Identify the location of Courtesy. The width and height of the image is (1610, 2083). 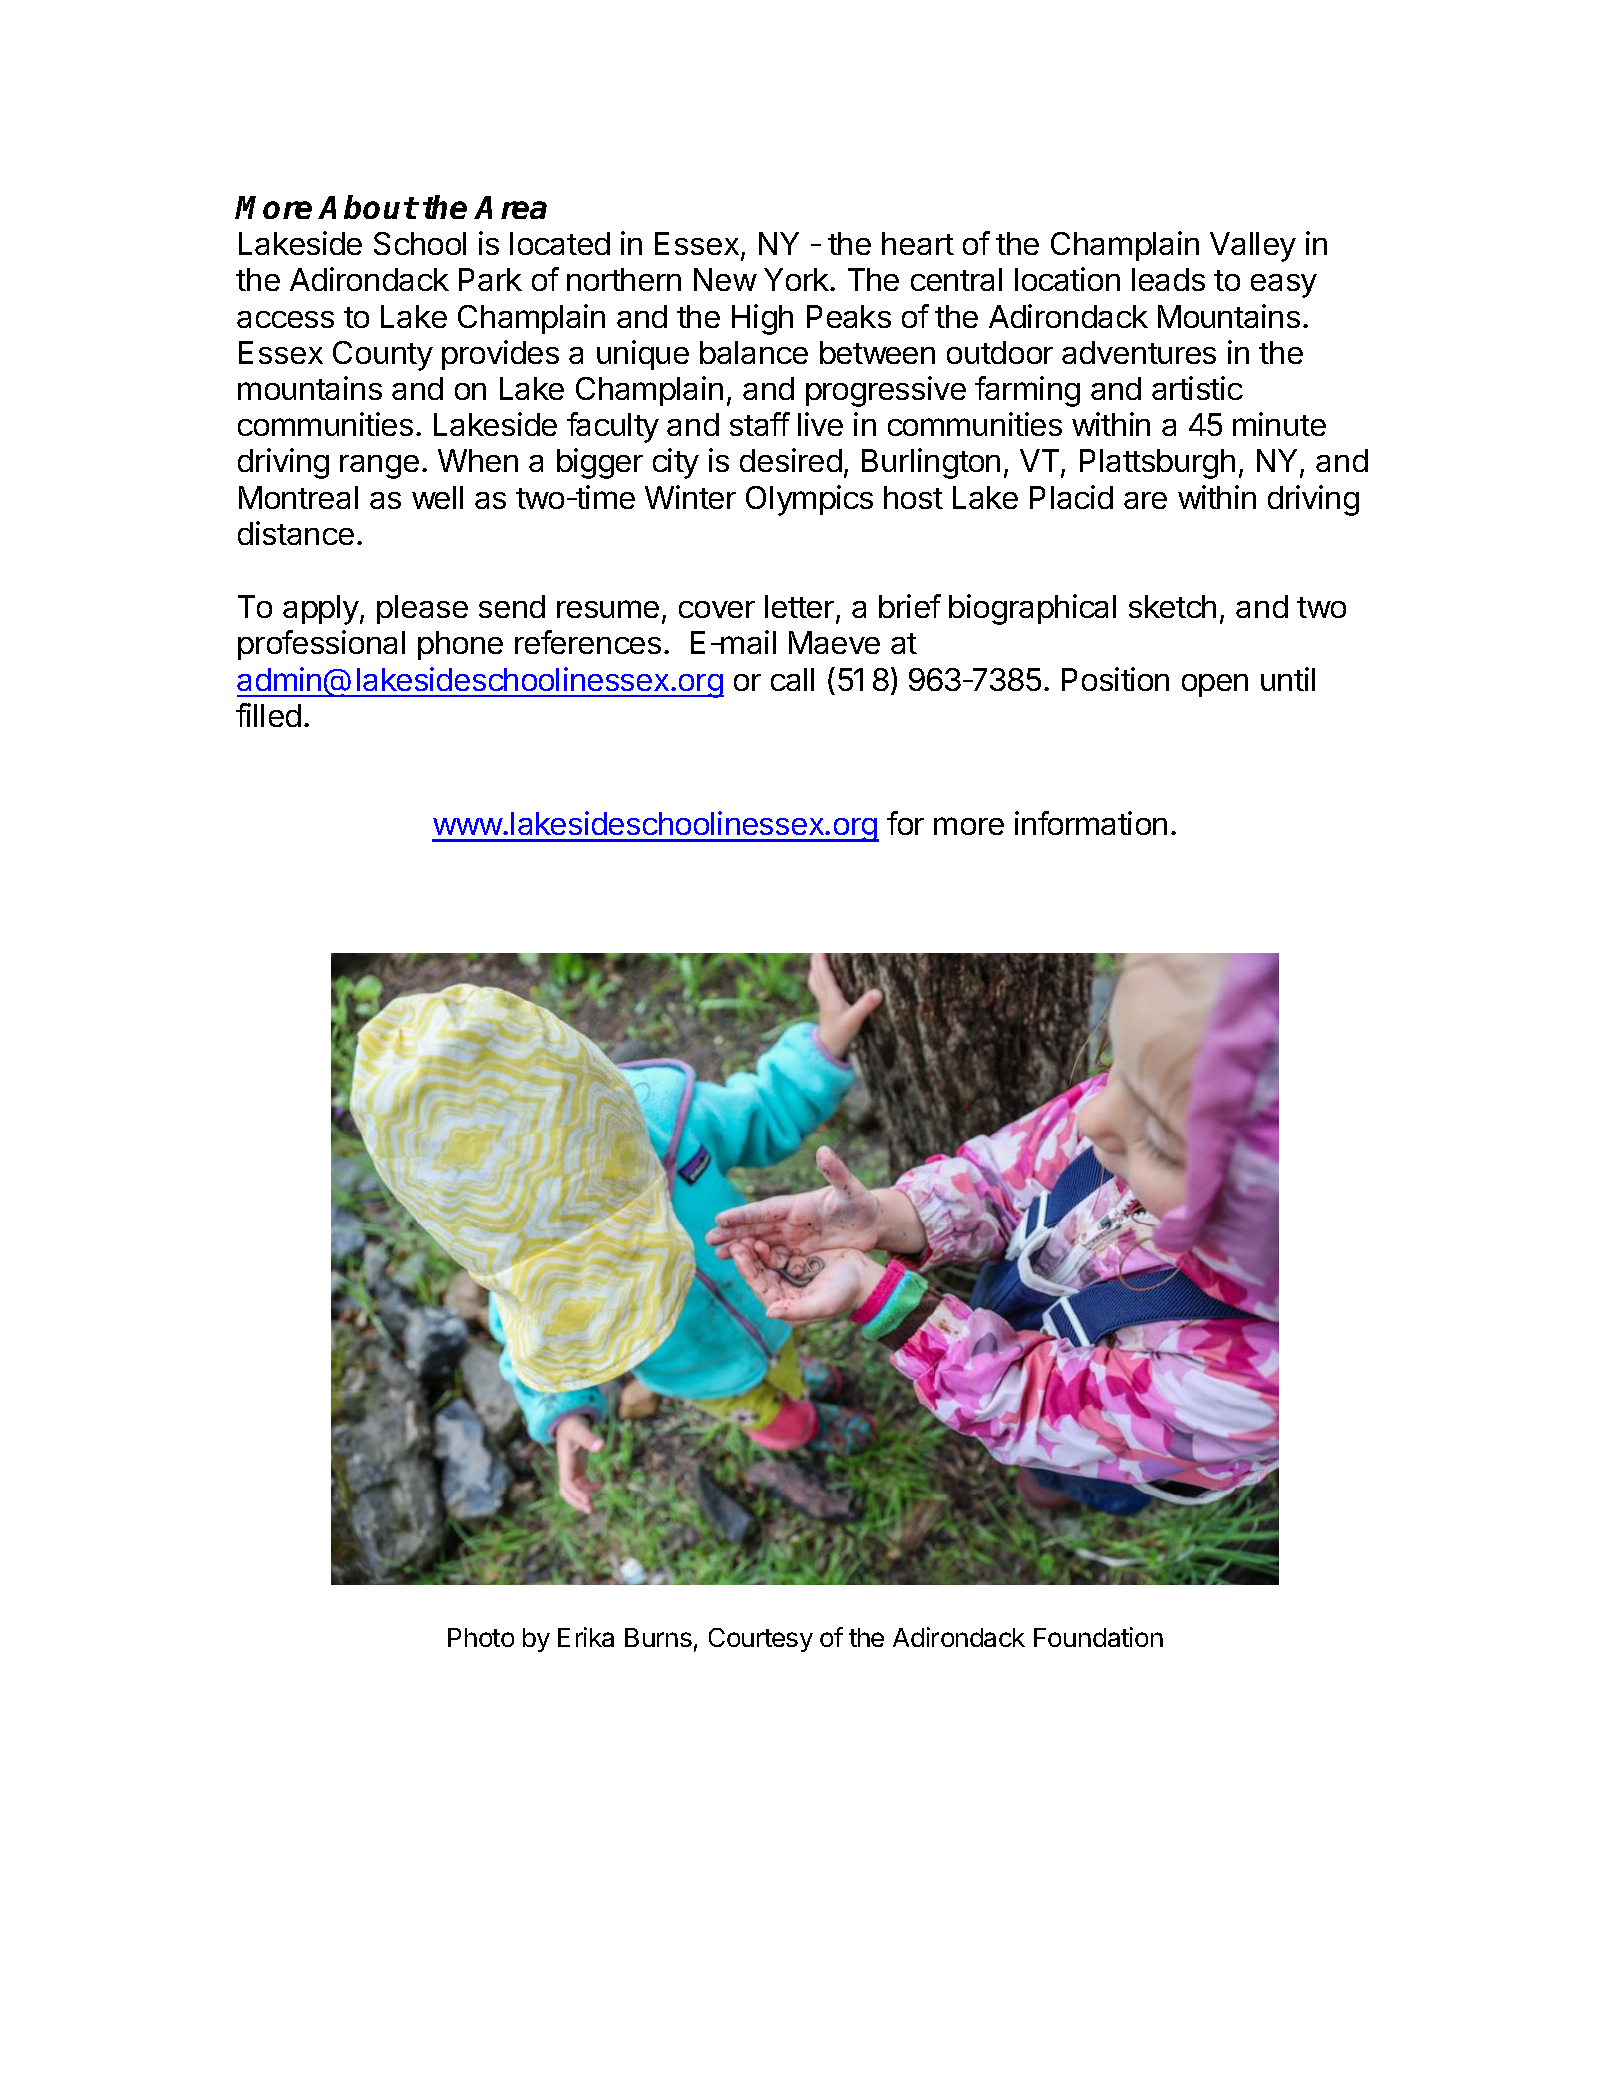
(761, 1640).
